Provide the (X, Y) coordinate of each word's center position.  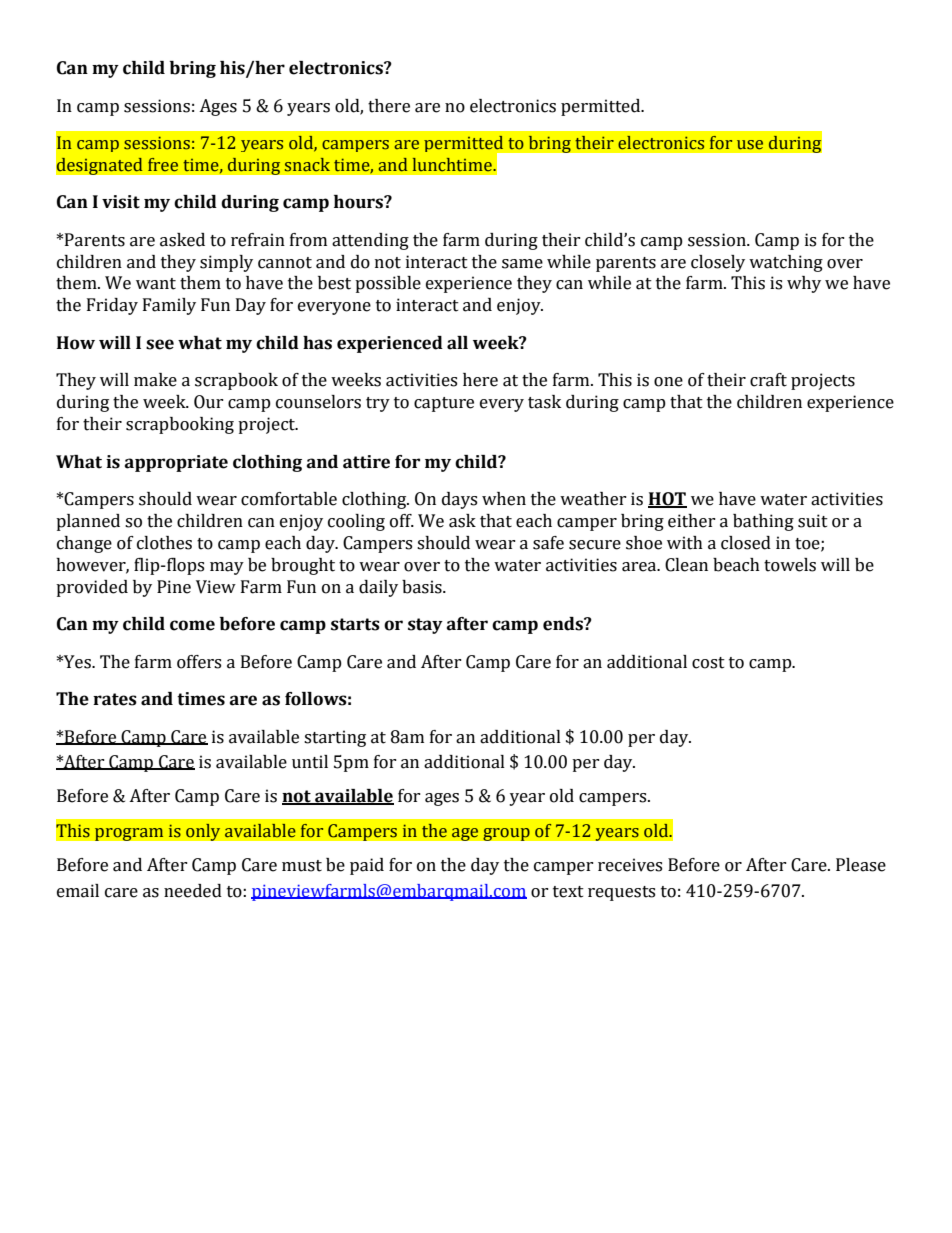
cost (708, 663)
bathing (763, 522)
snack (307, 165)
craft (768, 380)
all (457, 343)
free (163, 165)
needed (193, 891)
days (459, 500)
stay (425, 626)
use (750, 145)
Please (861, 865)
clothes (164, 543)
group (506, 834)
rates (115, 699)
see (160, 344)
